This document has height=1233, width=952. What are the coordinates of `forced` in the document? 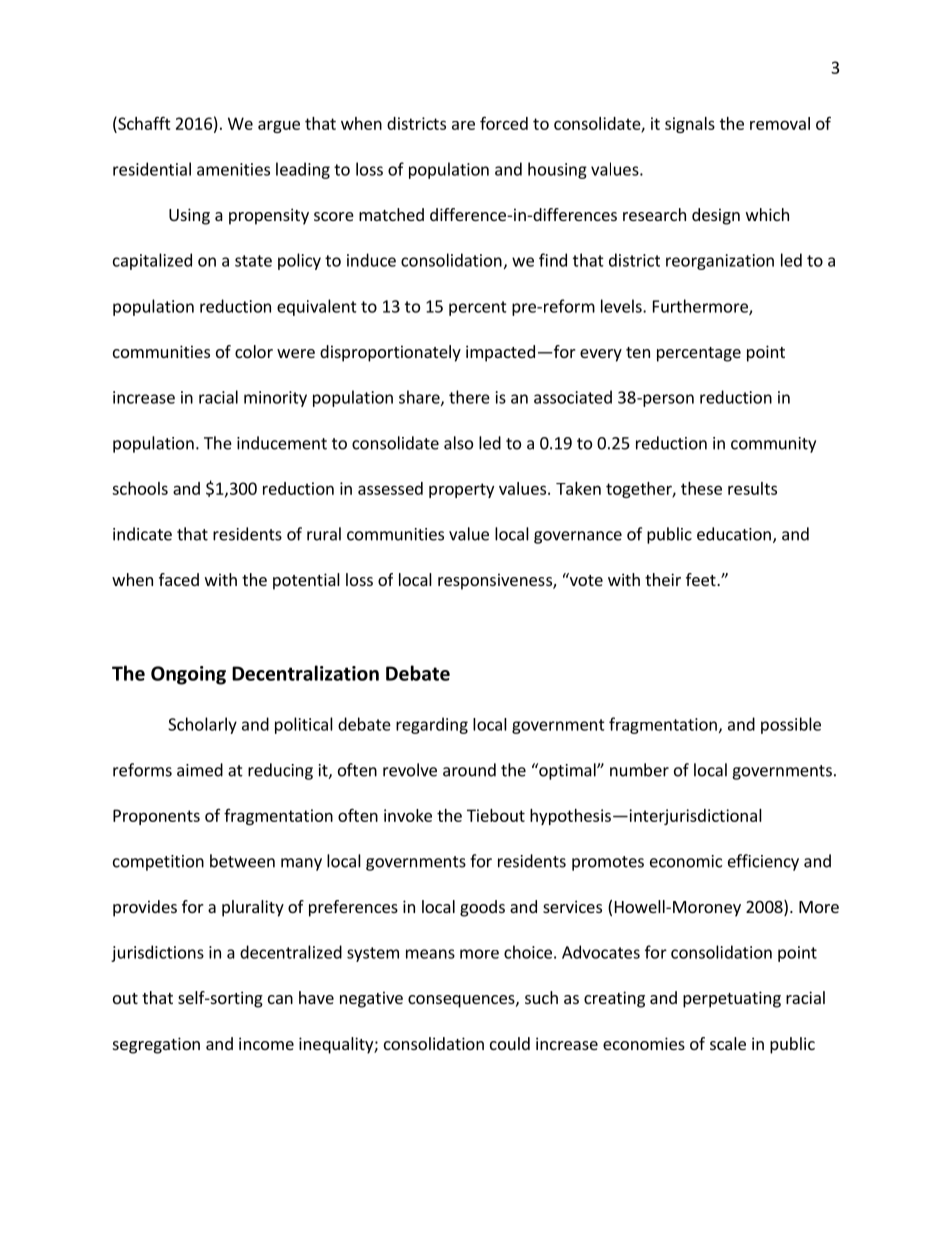 It's located at (504, 123).
